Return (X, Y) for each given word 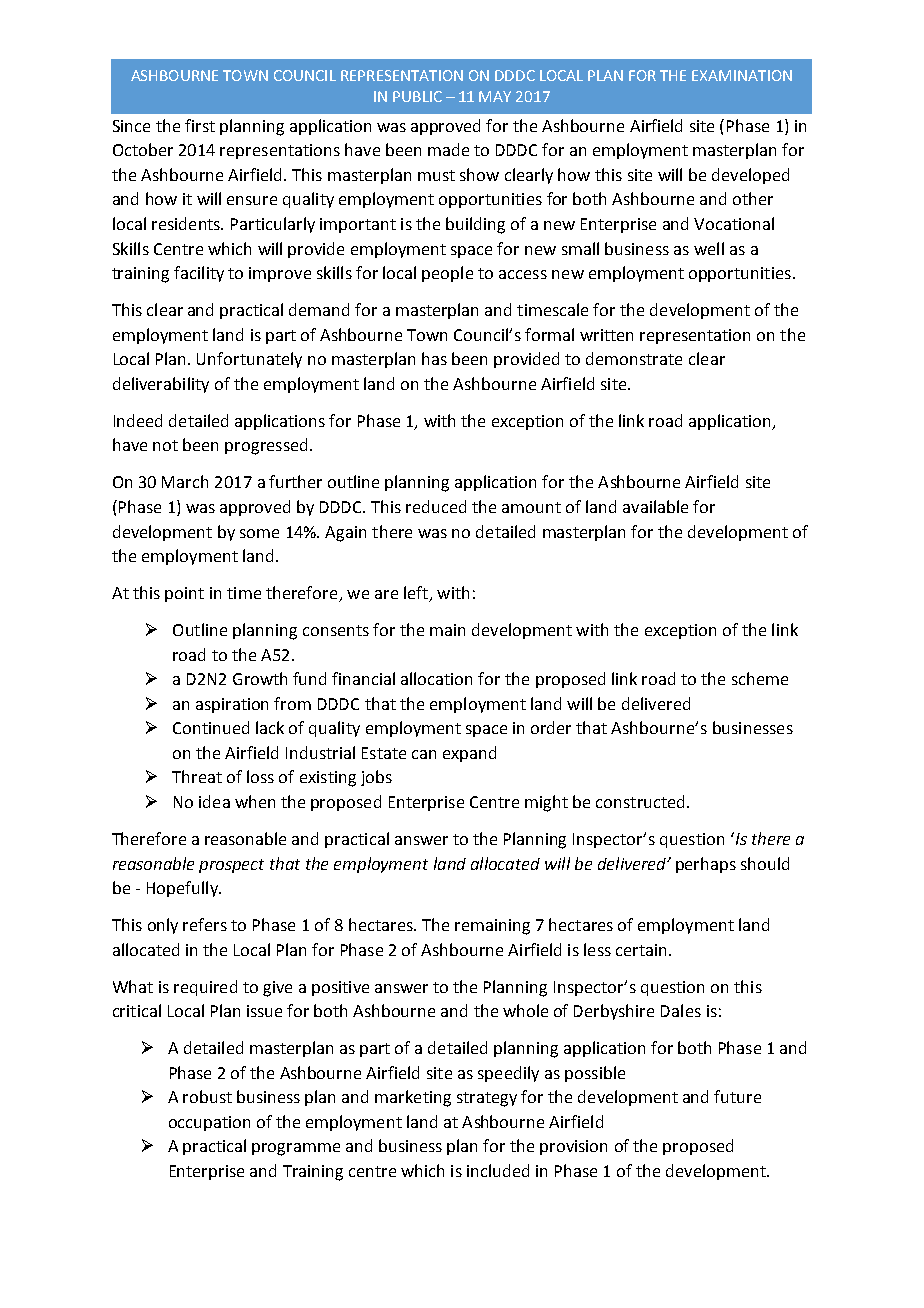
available (655, 506)
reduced (436, 506)
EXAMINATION (742, 75)
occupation (209, 1123)
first (200, 125)
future (737, 1096)
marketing (413, 1098)
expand (469, 754)
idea (214, 801)
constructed (640, 801)
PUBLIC (417, 96)
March (185, 481)
